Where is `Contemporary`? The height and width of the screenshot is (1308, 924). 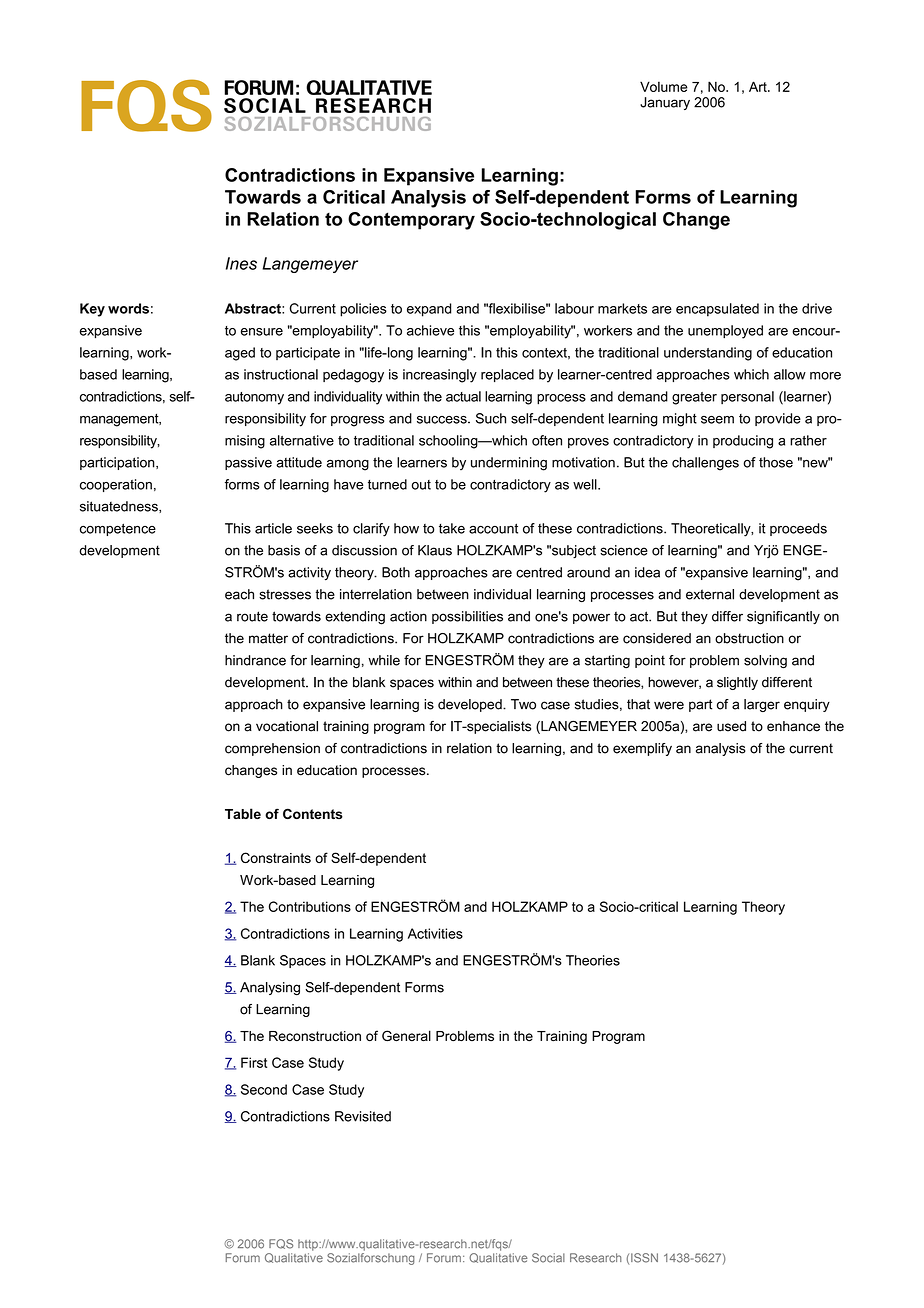 Contemporary is located at coordinates (411, 221).
